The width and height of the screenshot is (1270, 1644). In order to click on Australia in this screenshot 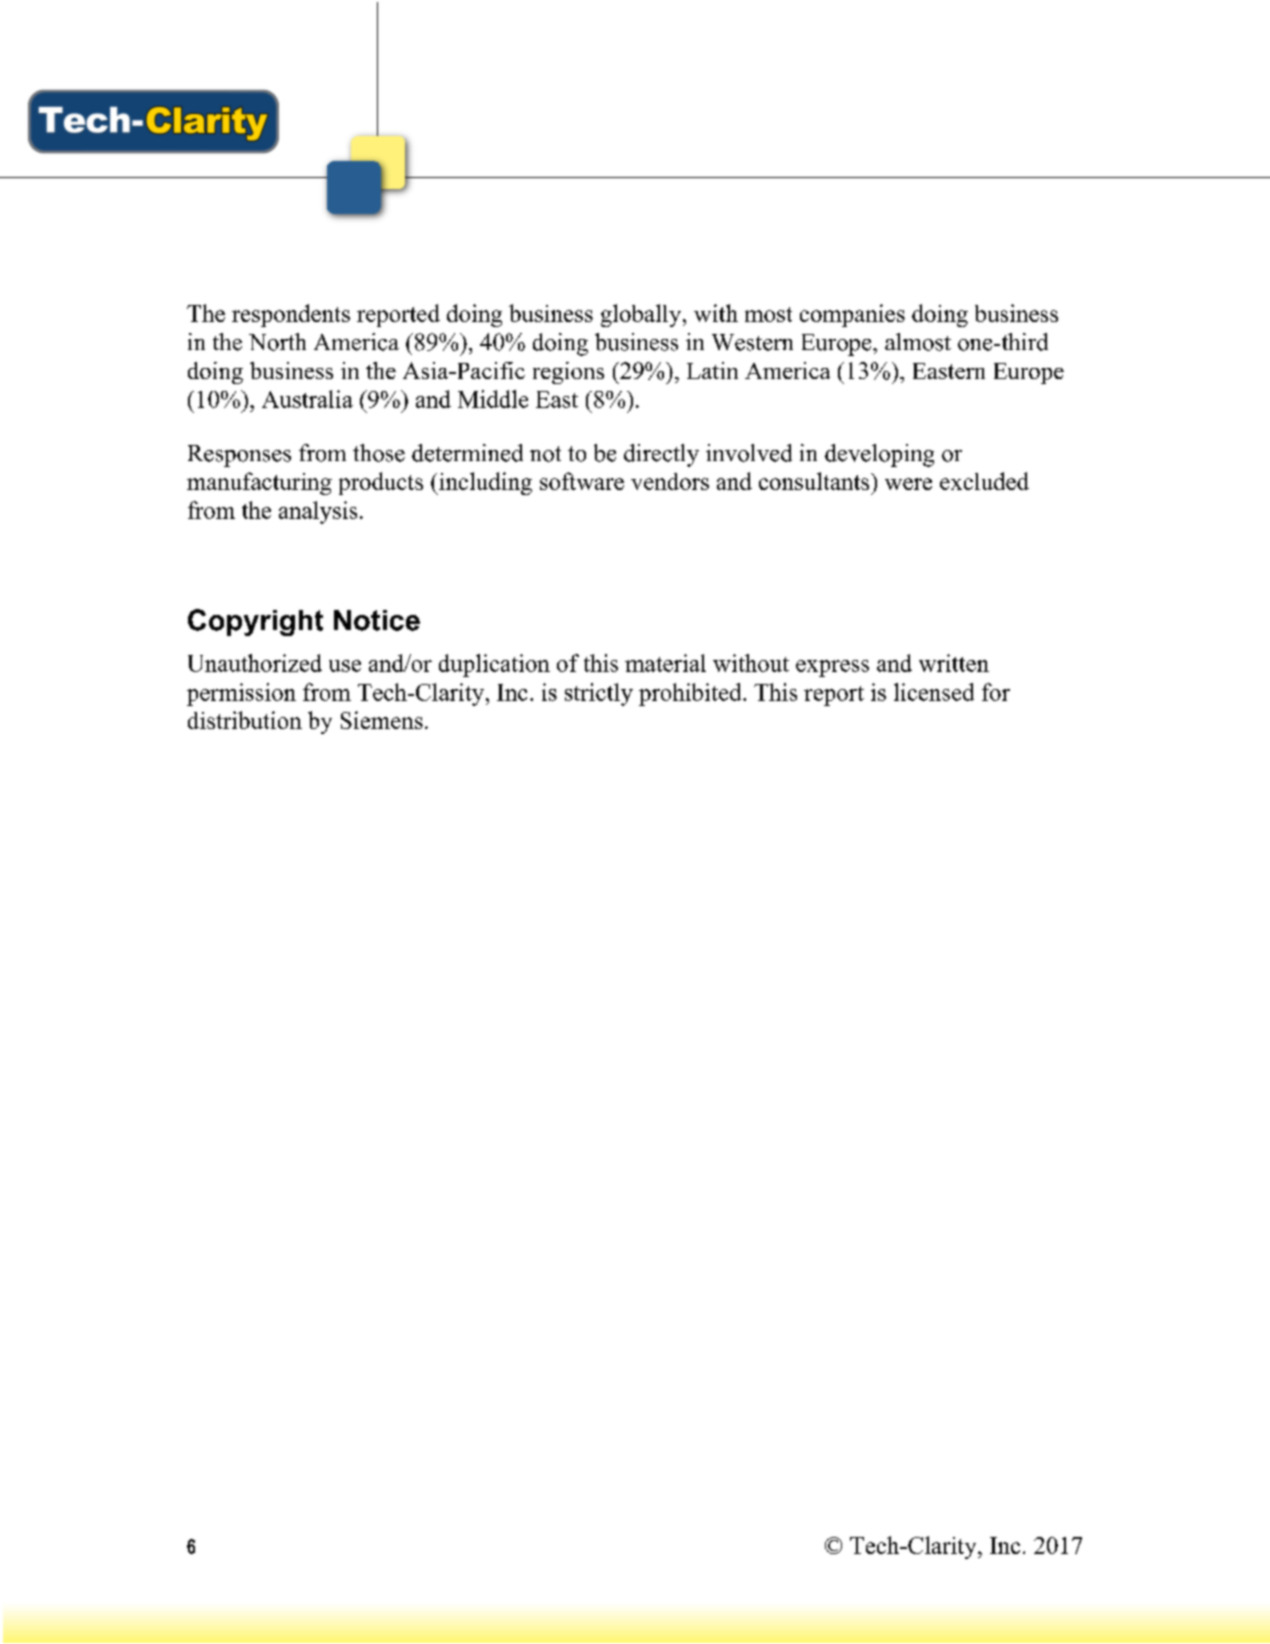, I will do `click(307, 399)`.
